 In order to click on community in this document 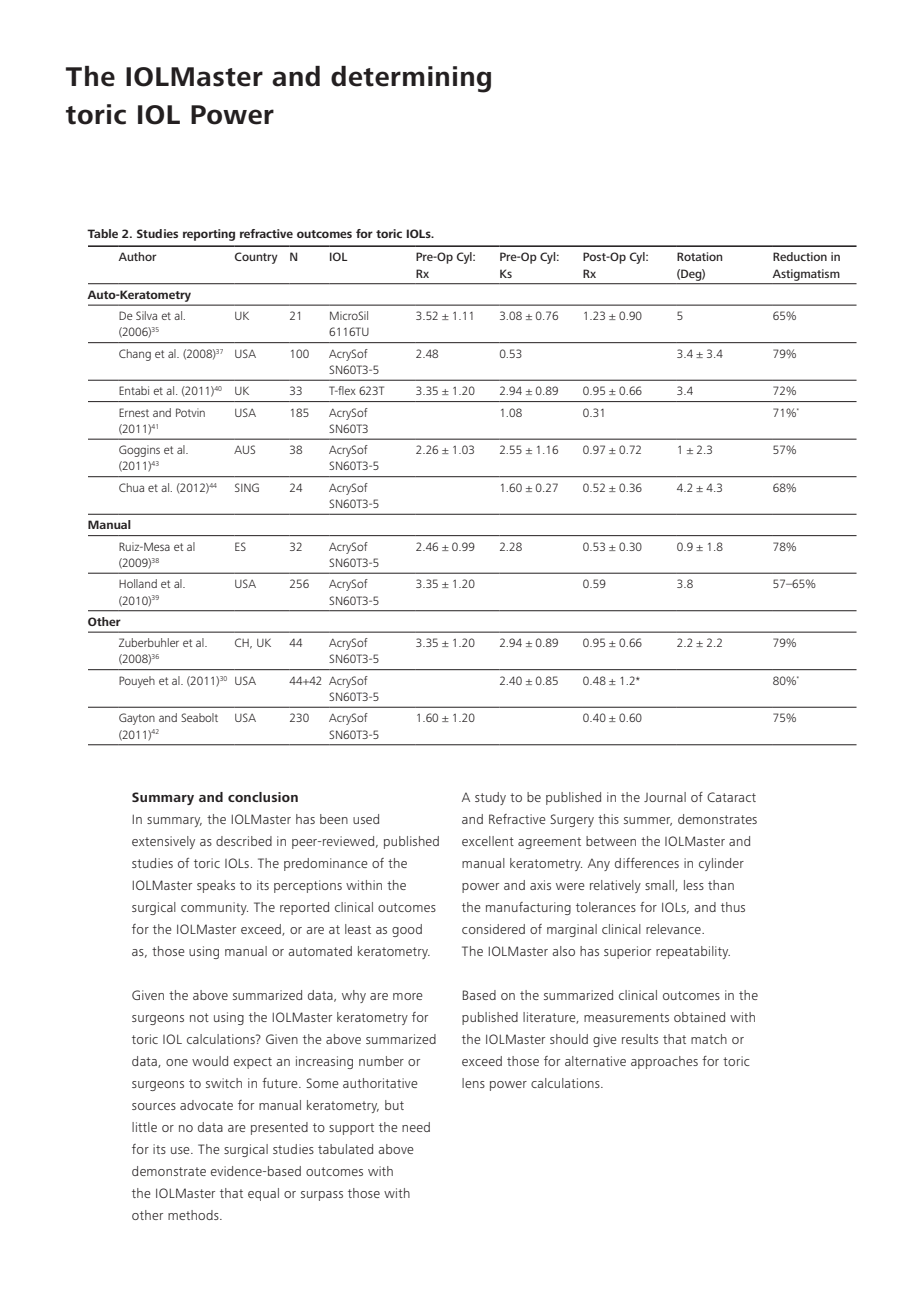, I will do `click(214, 908)`.
